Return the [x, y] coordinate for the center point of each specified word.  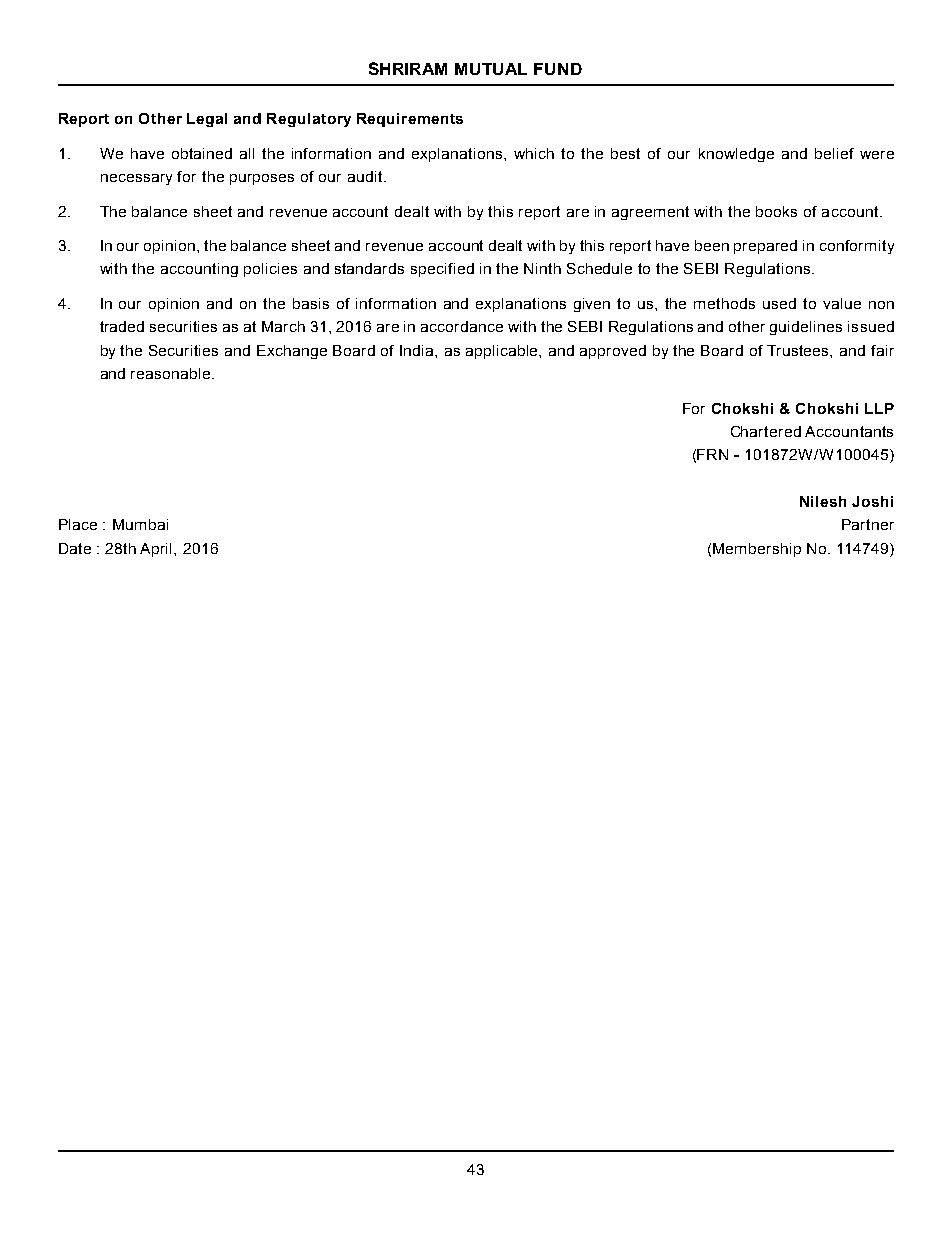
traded [122, 326]
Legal [207, 120]
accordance [462, 326]
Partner [868, 524]
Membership [757, 550]
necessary [136, 179]
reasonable [172, 373]
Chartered [766, 431]
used [779, 303]
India [418, 350]
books [776, 211]
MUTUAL [491, 69]
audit [366, 176]
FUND [558, 69]
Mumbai [140, 524]
